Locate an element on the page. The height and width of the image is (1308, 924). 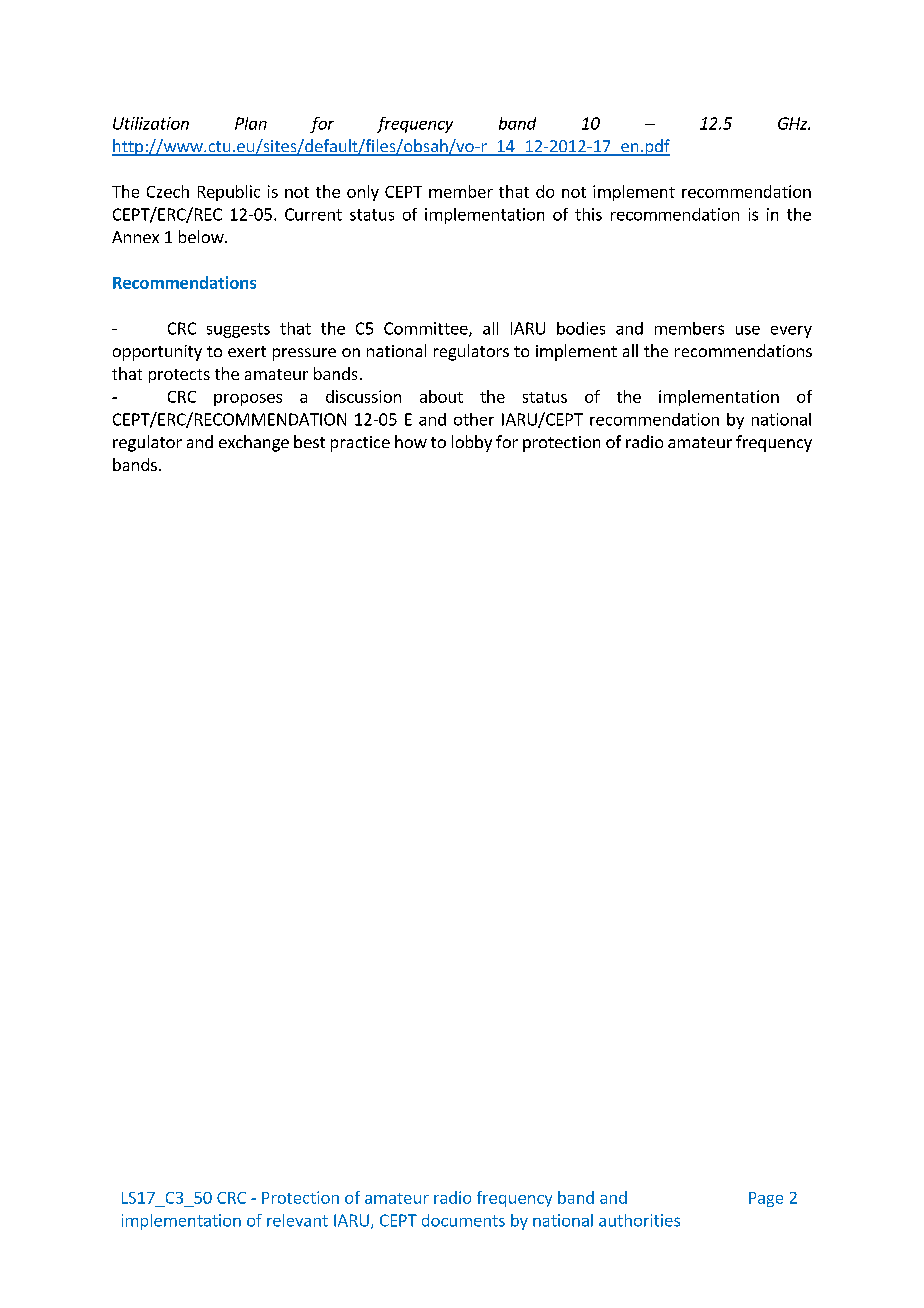
authorities is located at coordinates (639, 1220).
